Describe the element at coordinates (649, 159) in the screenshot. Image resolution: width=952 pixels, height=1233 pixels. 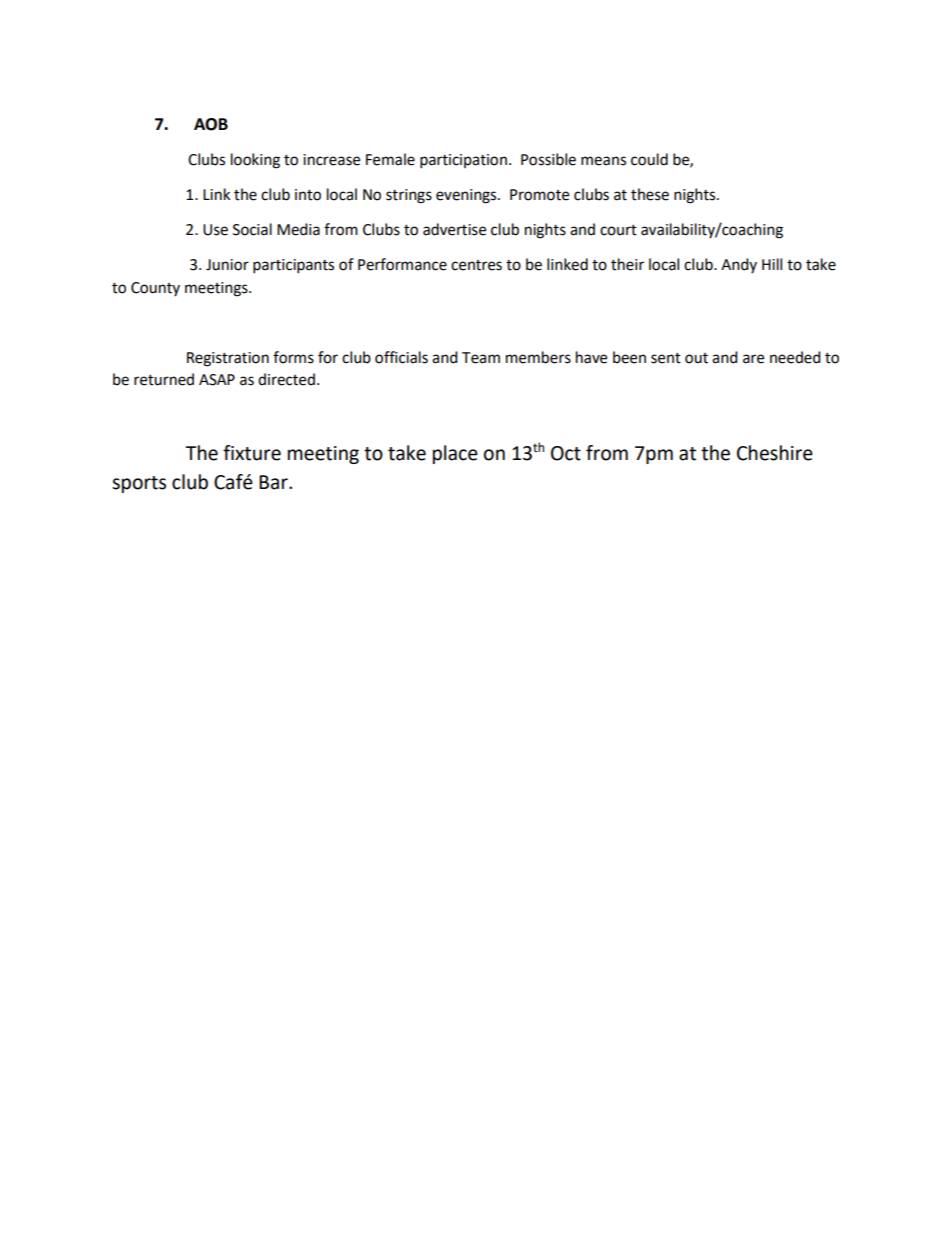
I see `could` at that location.
